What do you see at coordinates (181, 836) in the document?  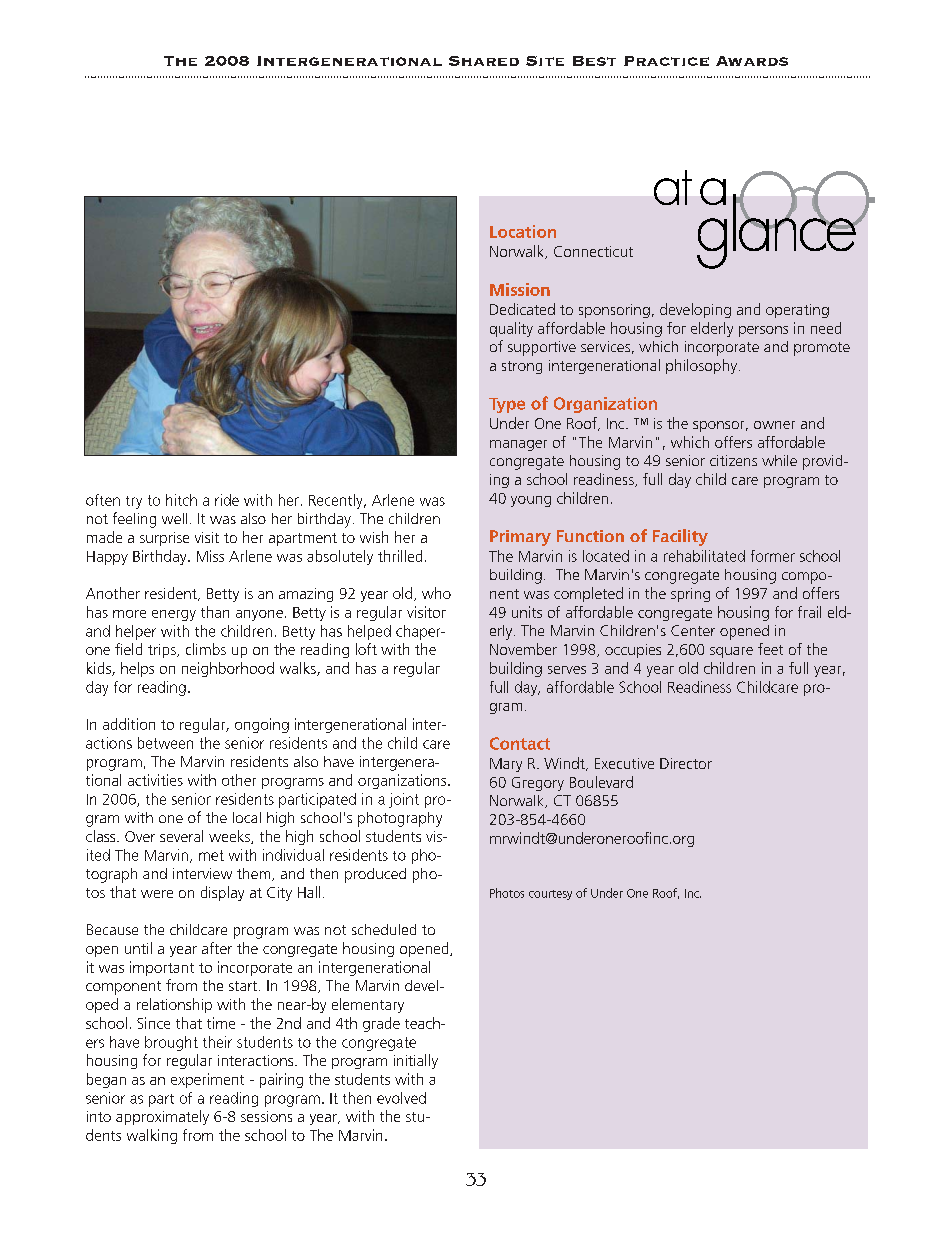 I see `several` at bounding box center [181, 836].
